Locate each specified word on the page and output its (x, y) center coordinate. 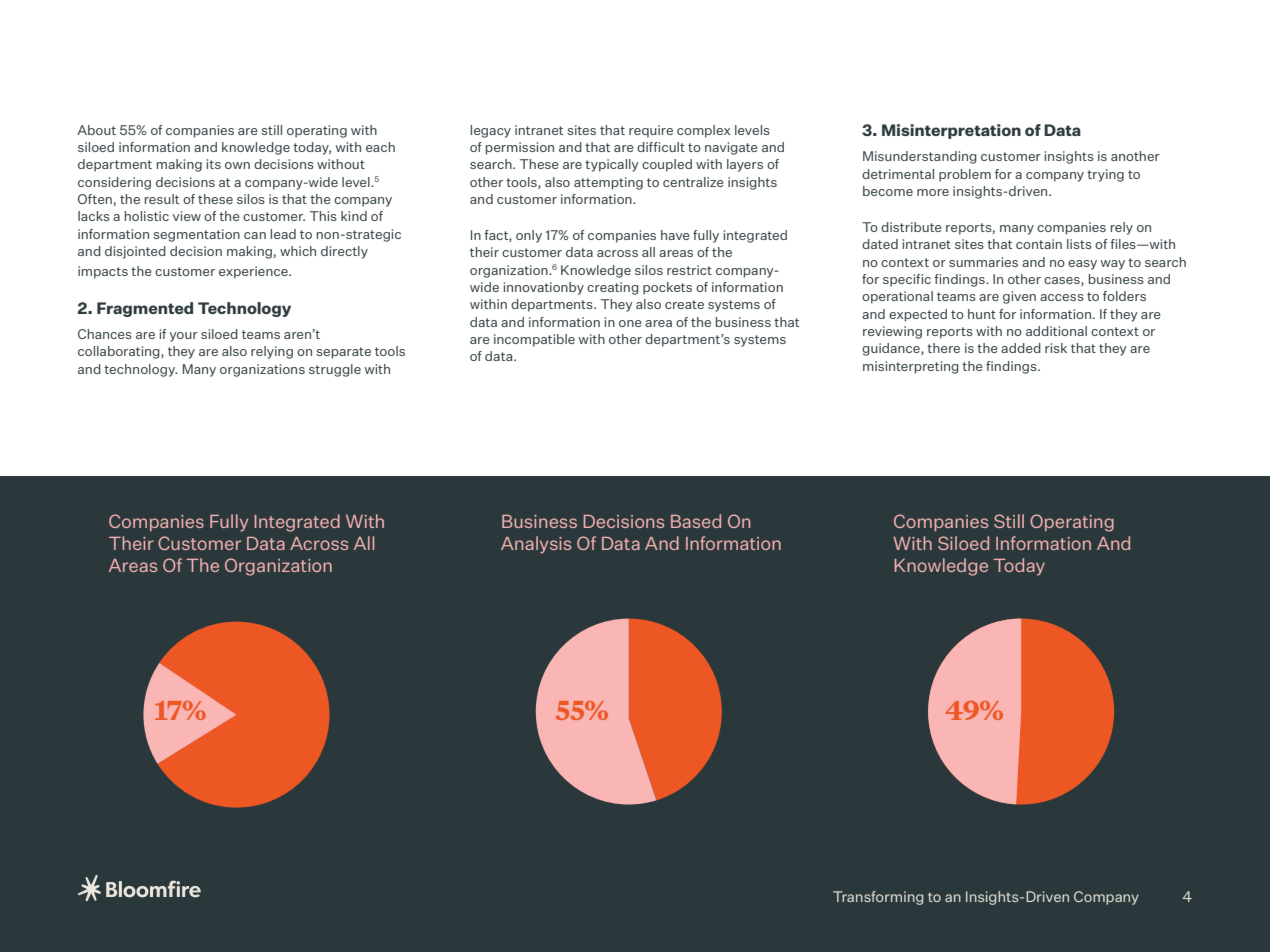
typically (611, 165)
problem (965, 175)
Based (696, 521)
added (1021, 348)
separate (343, 353)
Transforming (878, 898)
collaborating (120, 352)
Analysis (536, 545)
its (214, 164)
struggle (335, 370)
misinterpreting (911, 367)
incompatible (534, 340)
